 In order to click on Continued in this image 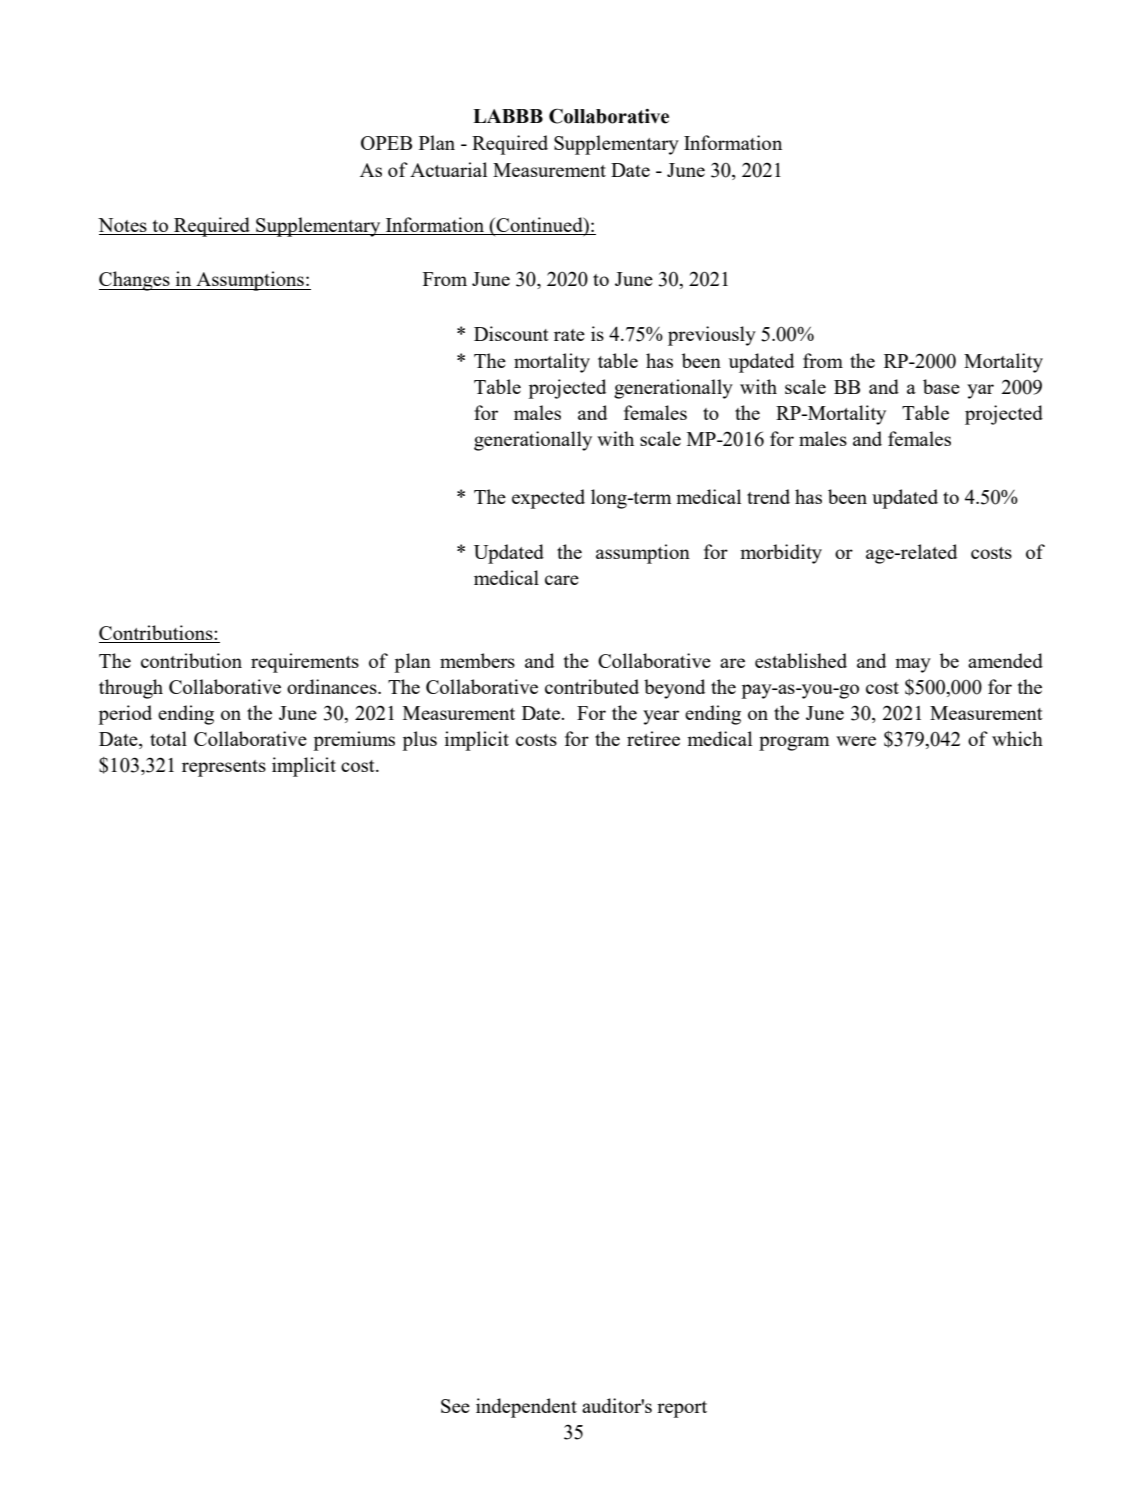, I will do `click(540, 226)`.
